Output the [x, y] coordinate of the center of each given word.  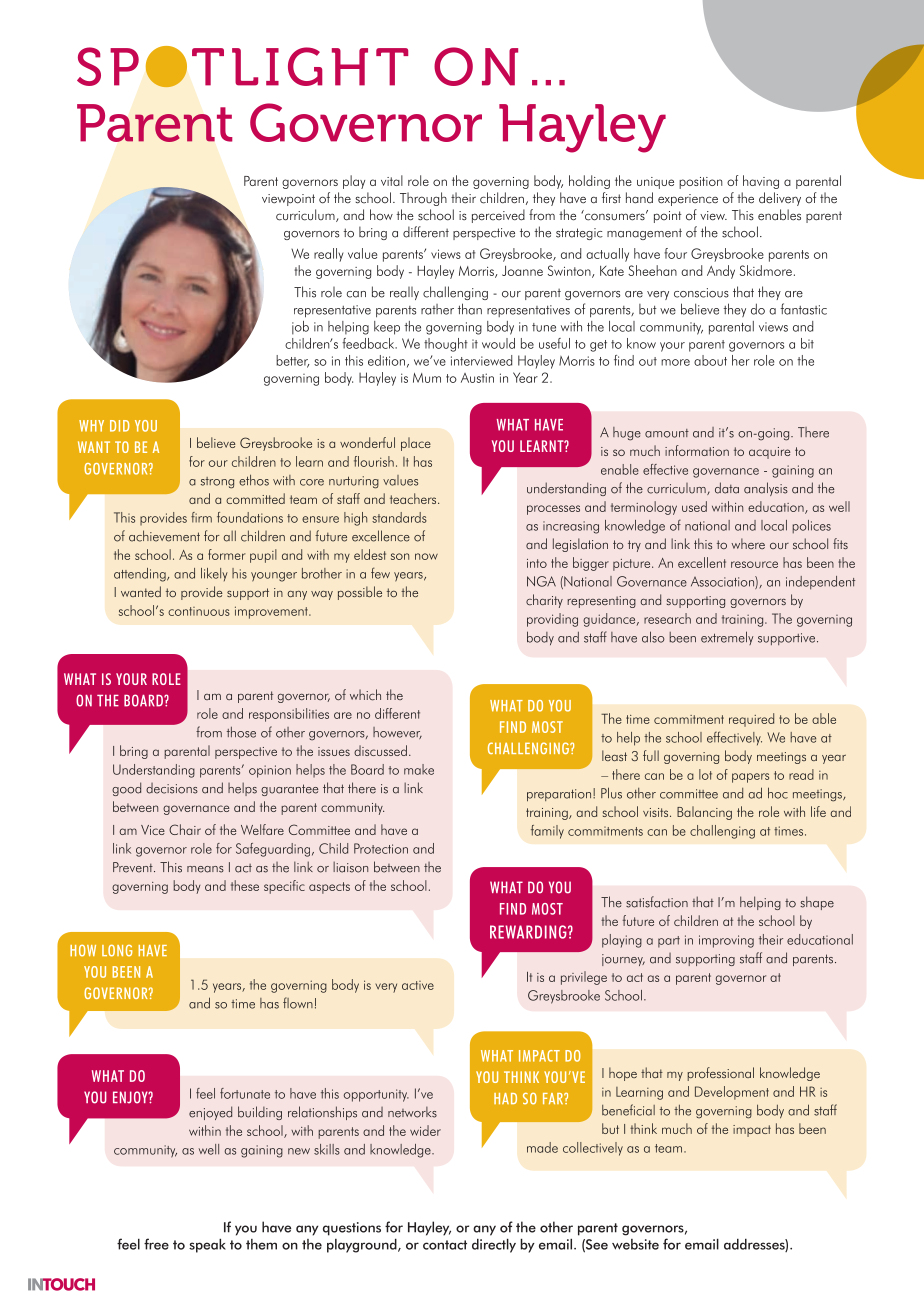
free [156, 1244]
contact [445, 1245]
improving [726, 941]
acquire [769, 453]
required [751, 720]
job [300, 328]
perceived [498, 216]
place [416, 444]
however [397, 733]
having [761, 182]
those [241, 732]
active [418, 985]
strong [217, 483]
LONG [117, 951]
